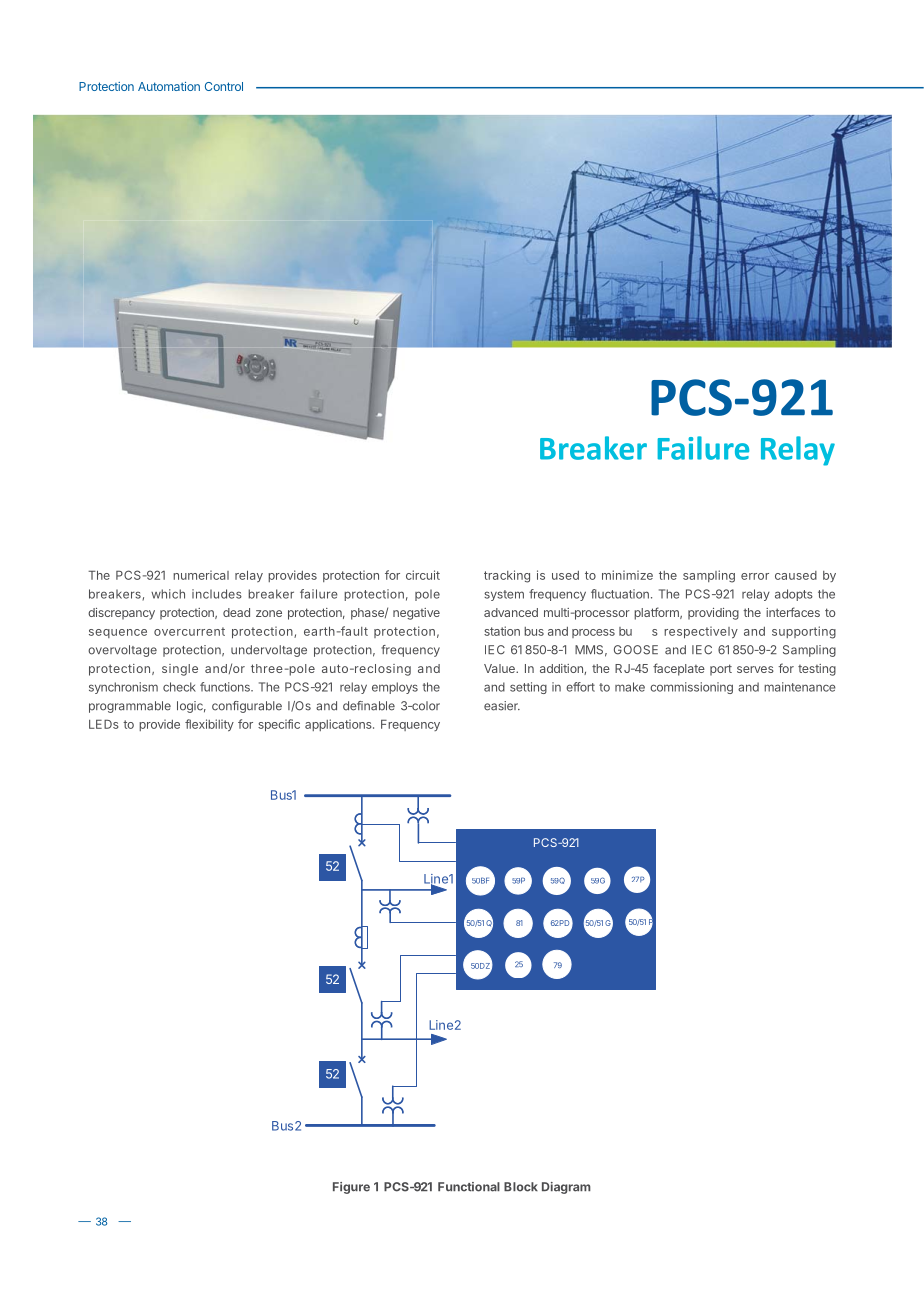 Image resolution: width=924 pixels, height=1308 pixels. I want to click on tracking, so click(507, 576).
